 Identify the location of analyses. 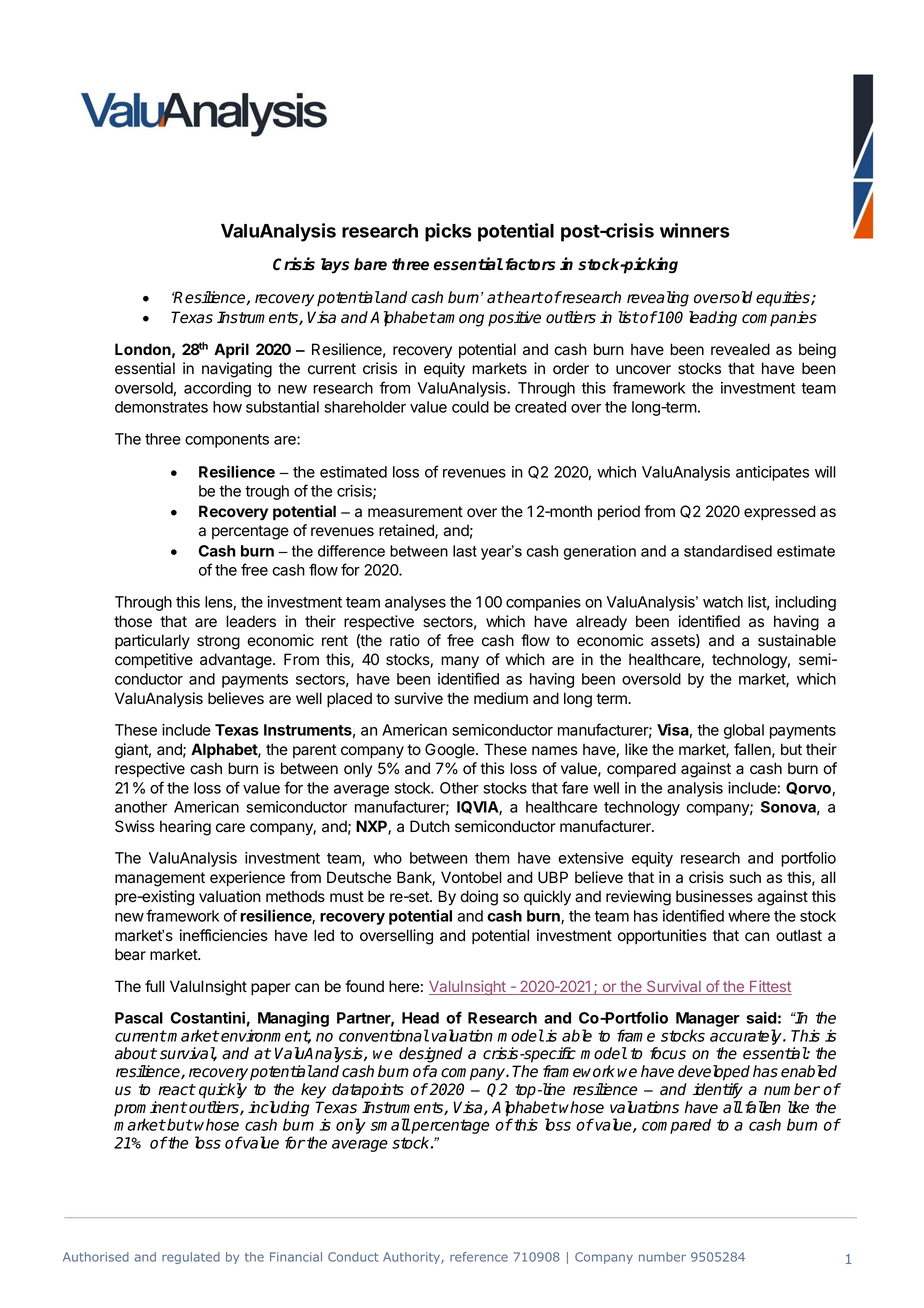
(415, 603).
